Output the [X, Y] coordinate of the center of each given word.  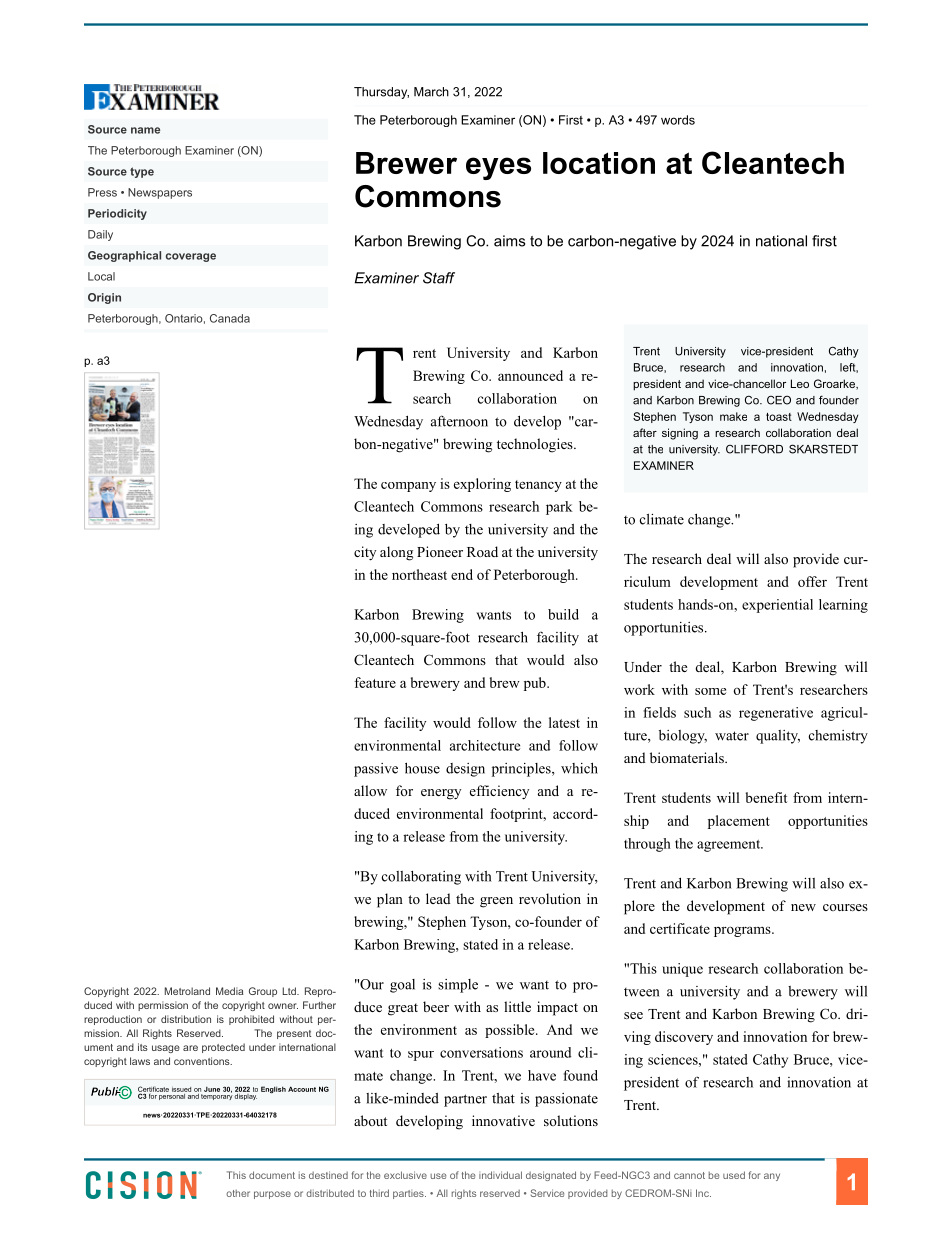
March [431, 92]
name [145, 130]
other [238, 1193]
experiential [777, 606]
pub [536, 684]
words [678, 120]
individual [500, 1175]
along [396, 553]
